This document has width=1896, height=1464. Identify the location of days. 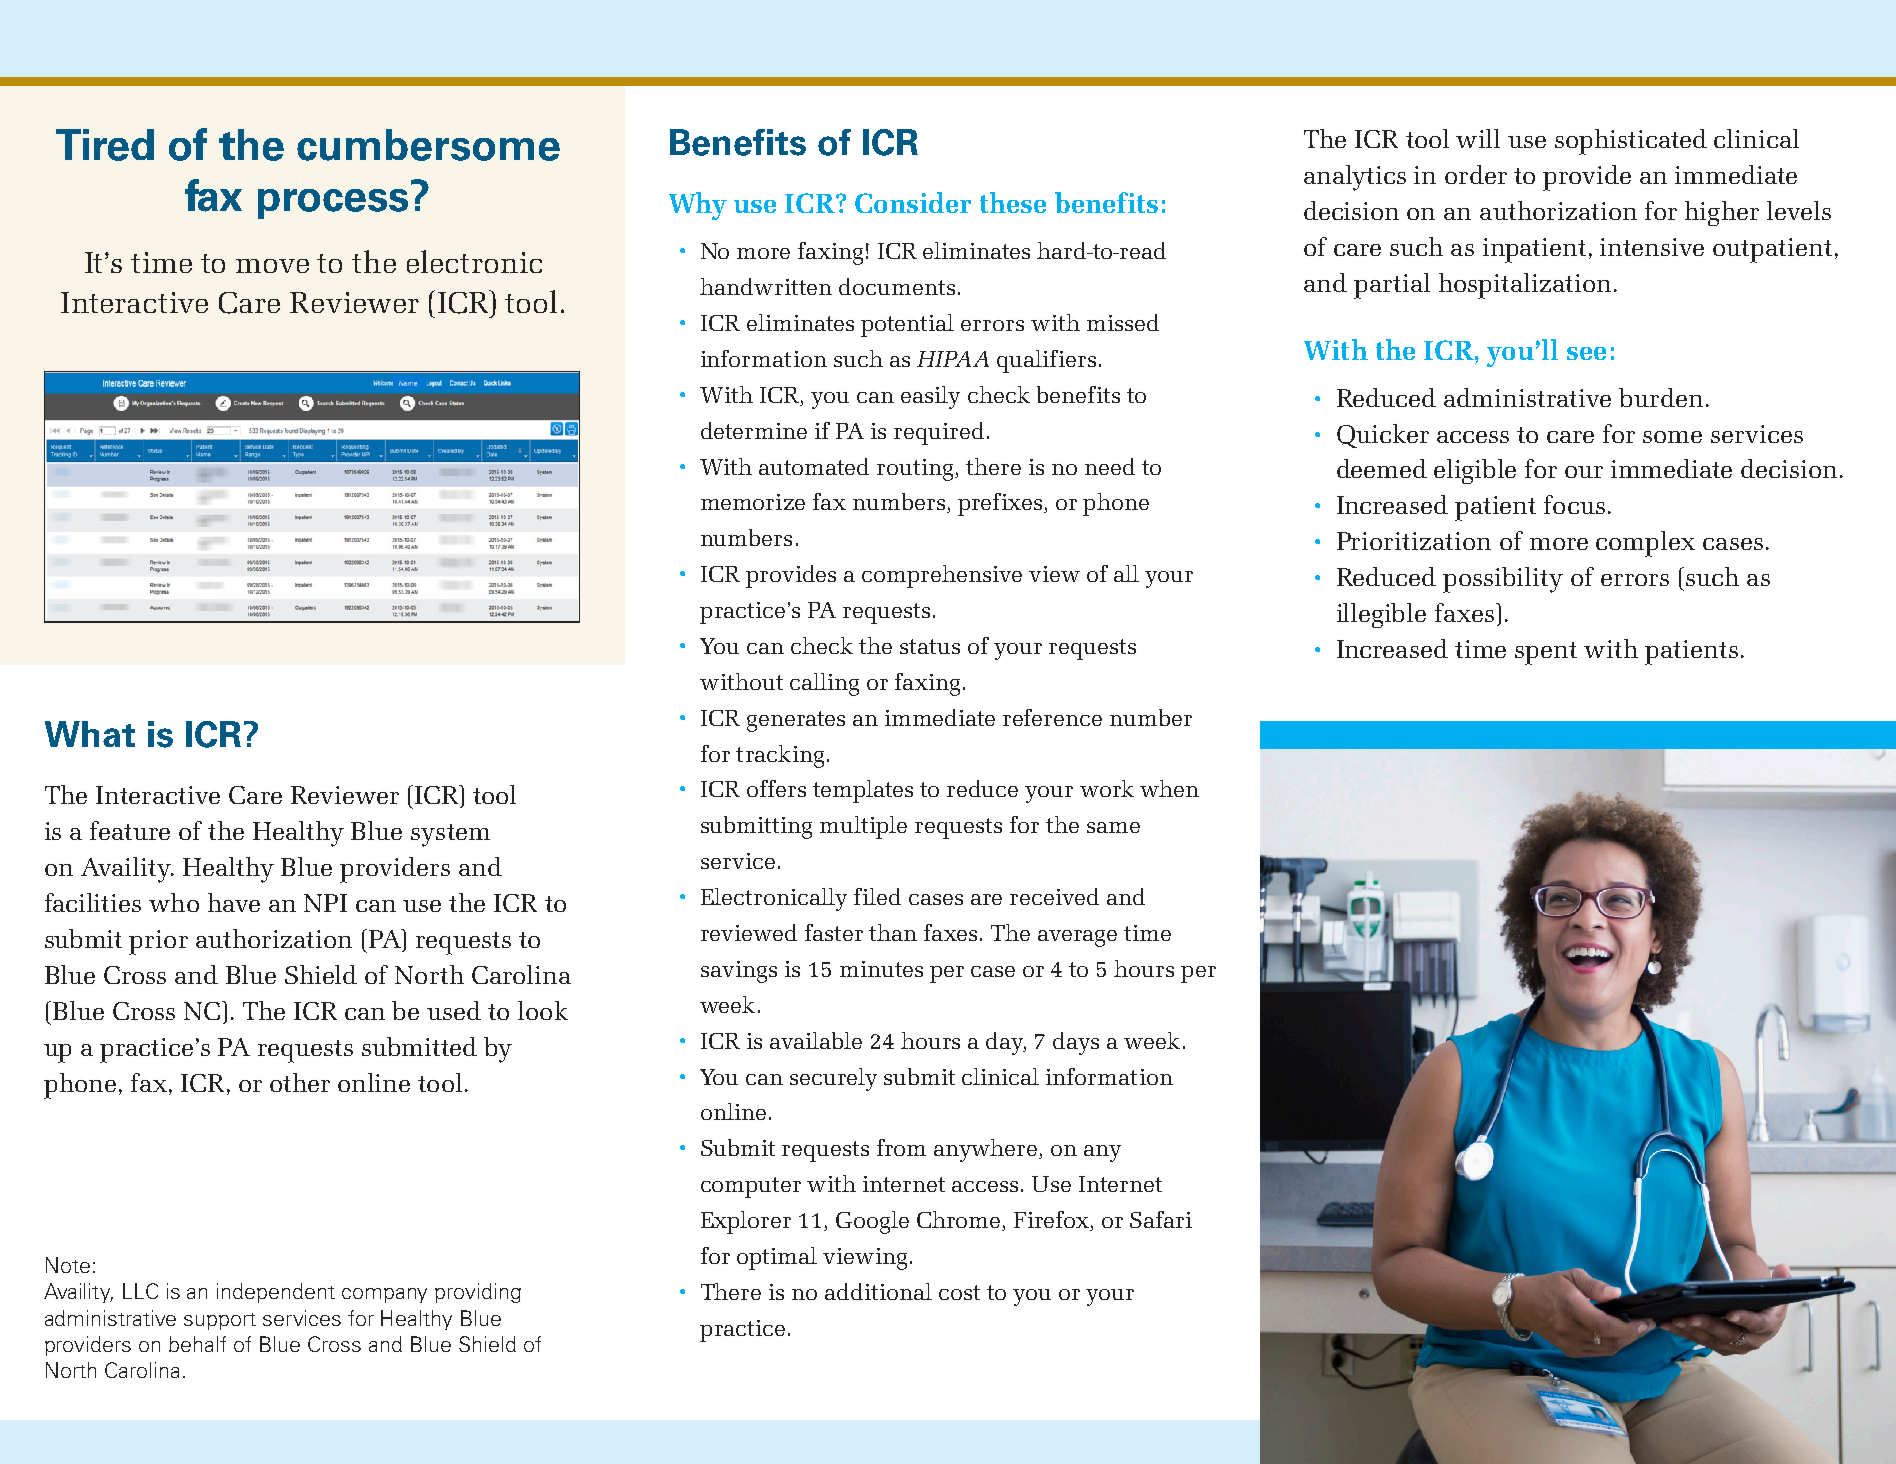
(1076, 1043).
